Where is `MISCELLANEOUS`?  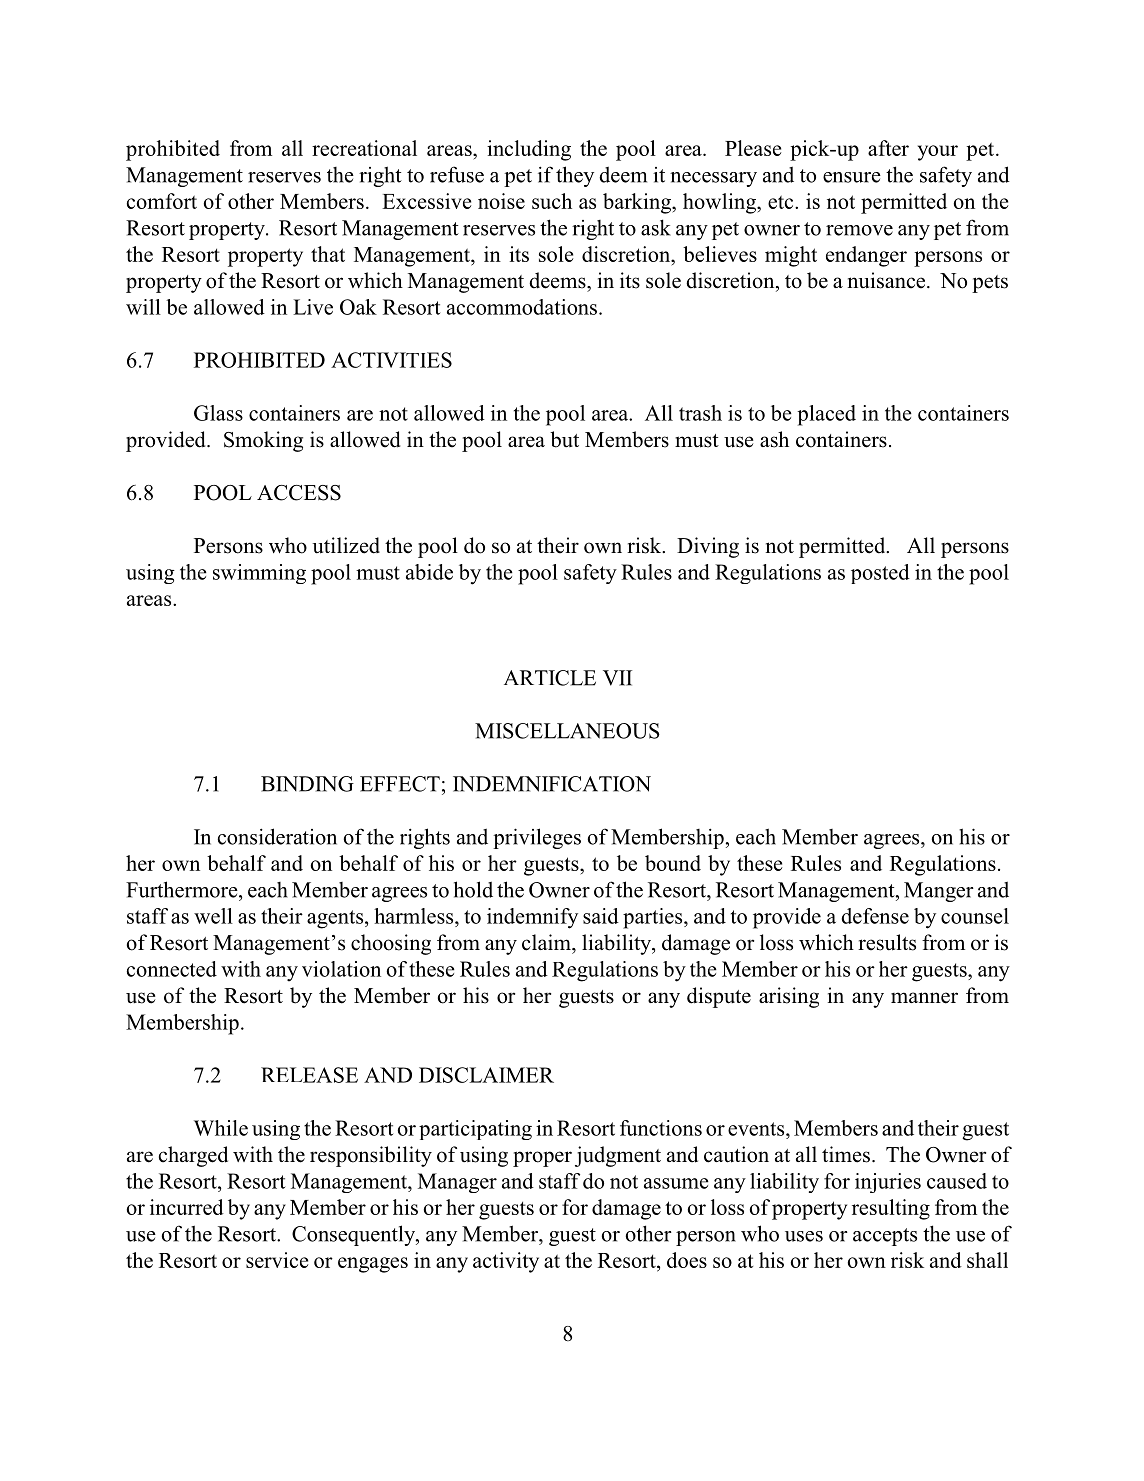
MISCELLANEOUS is located at coordinates (567, 731).
